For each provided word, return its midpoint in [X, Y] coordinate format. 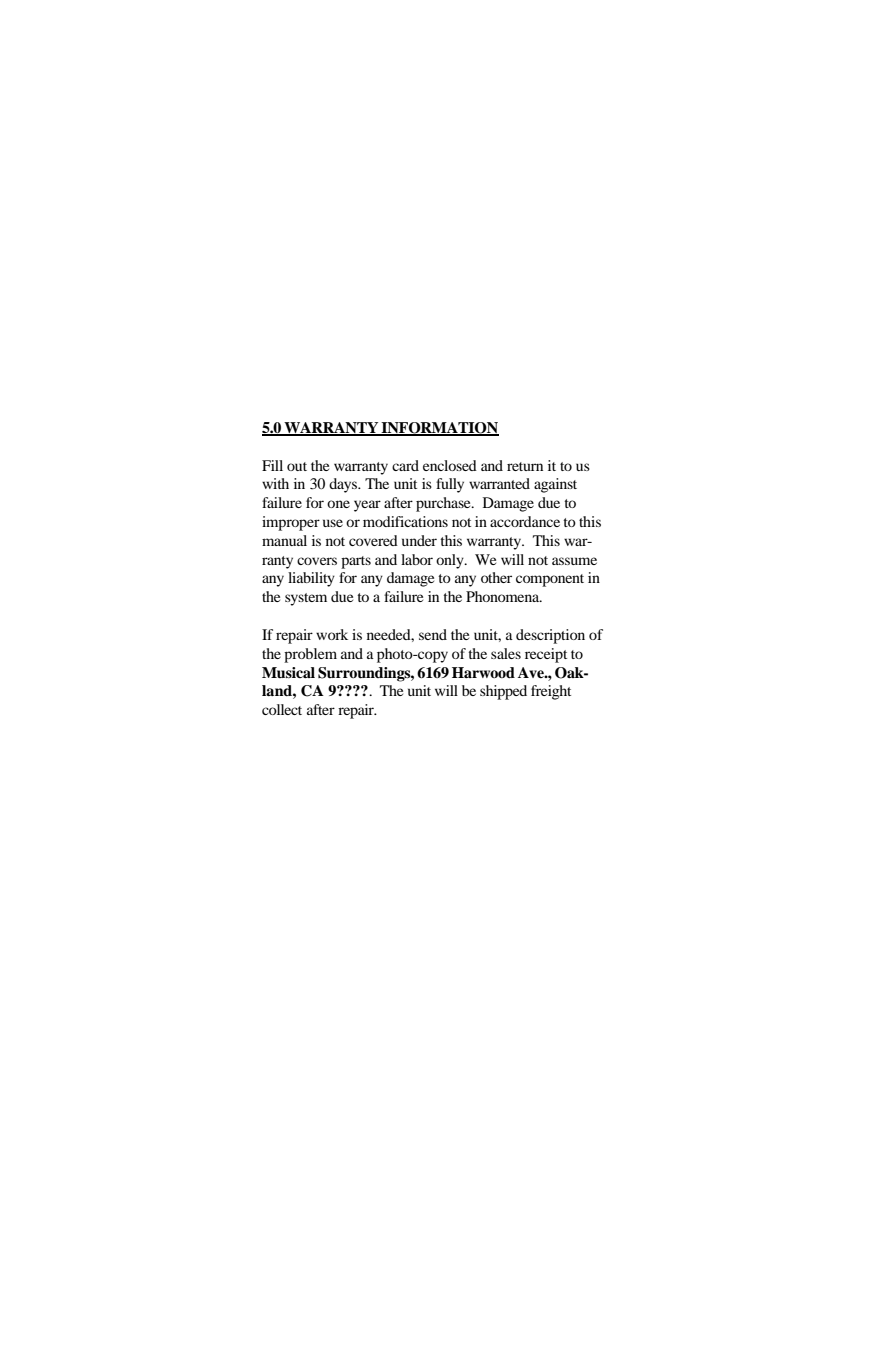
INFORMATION [439, 429]
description [550, 636]
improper [291, 523]
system [306, 599]
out [297, 466]
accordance [525, 521]
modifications [405, 521]
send [433, 634]
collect [282, 709]
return [525, 466]
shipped [503, 692]
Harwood [483, 672]
